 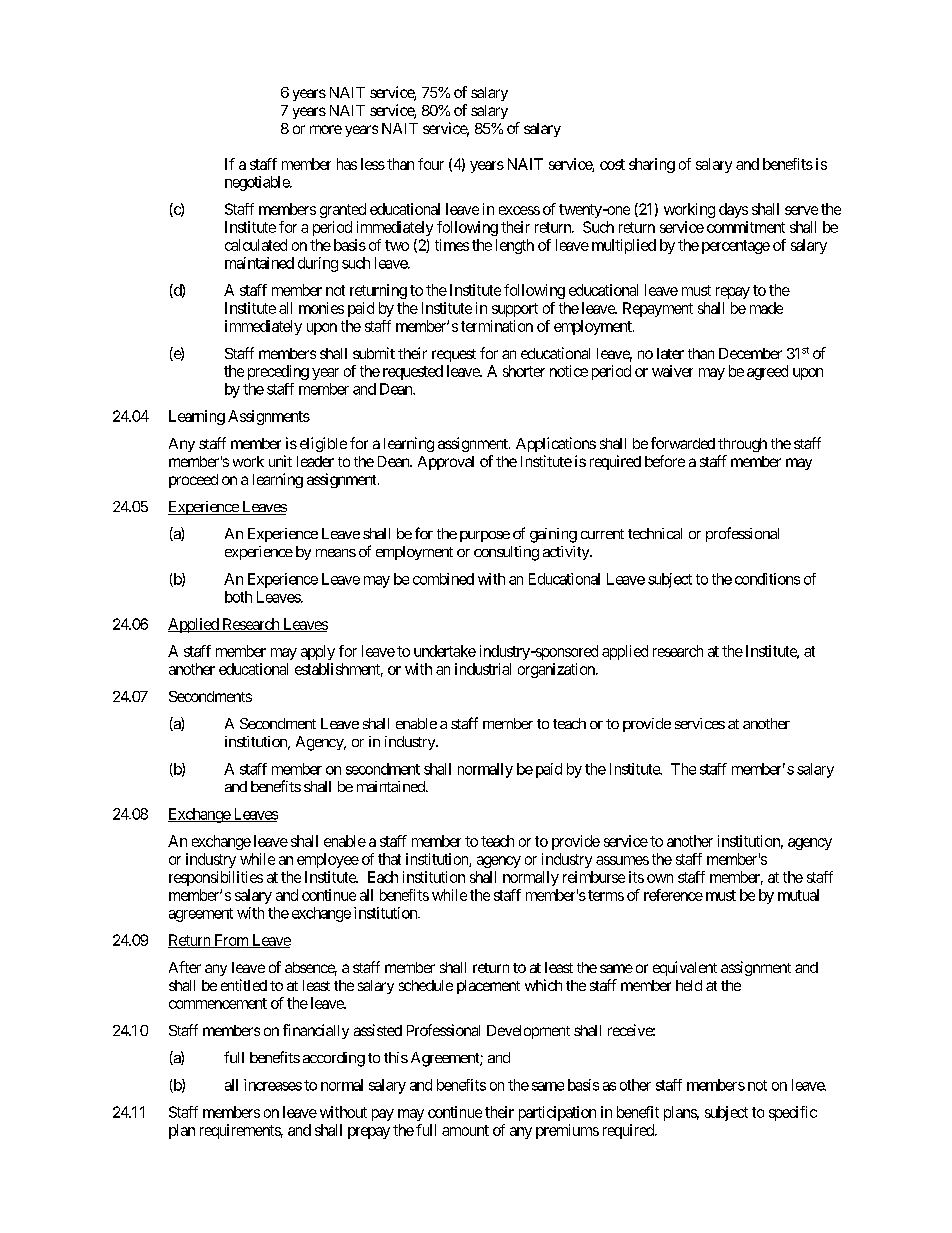 I want to click on industrial, so click(x=483, y=669).
